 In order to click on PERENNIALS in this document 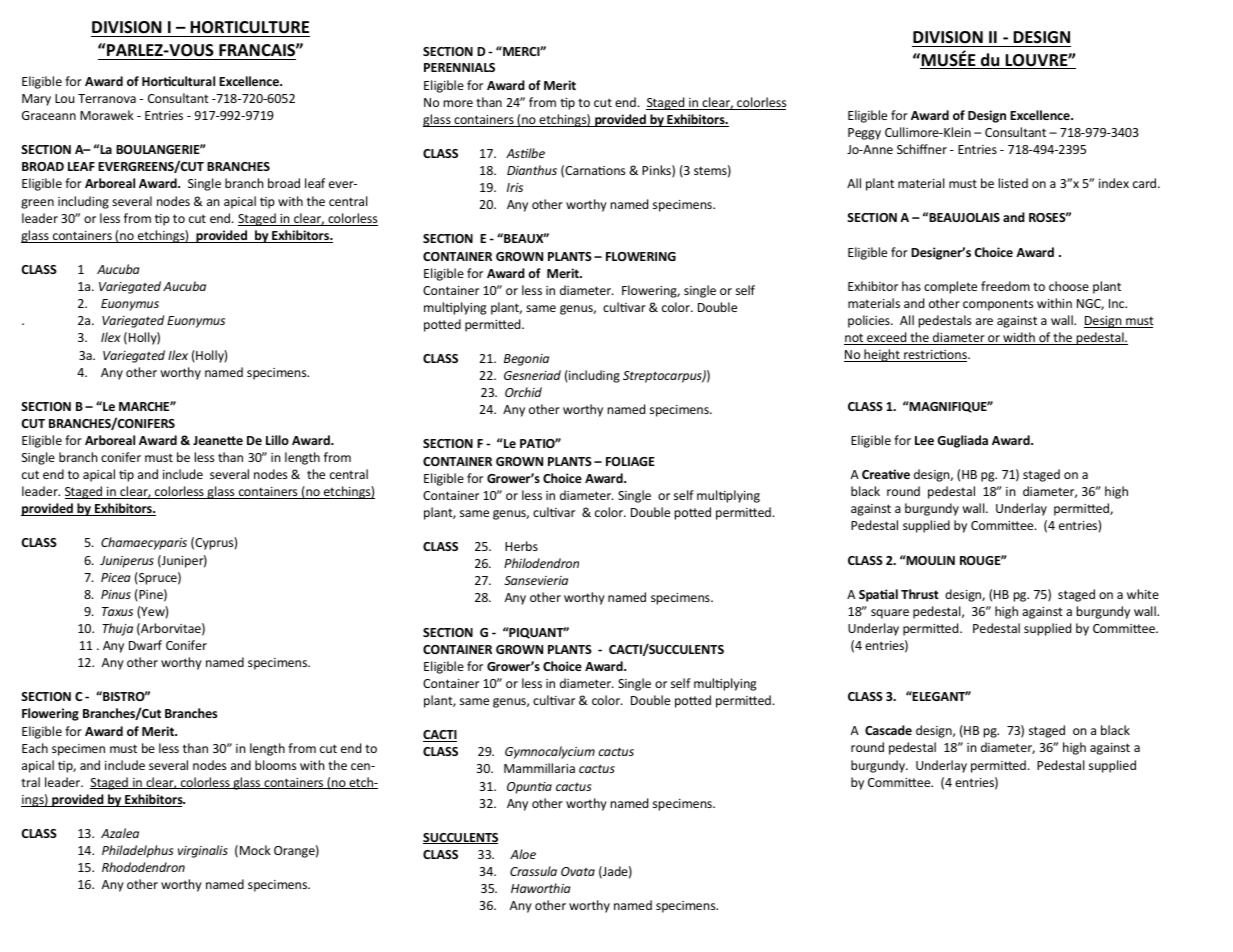, I will do `click(459, 67)`.
